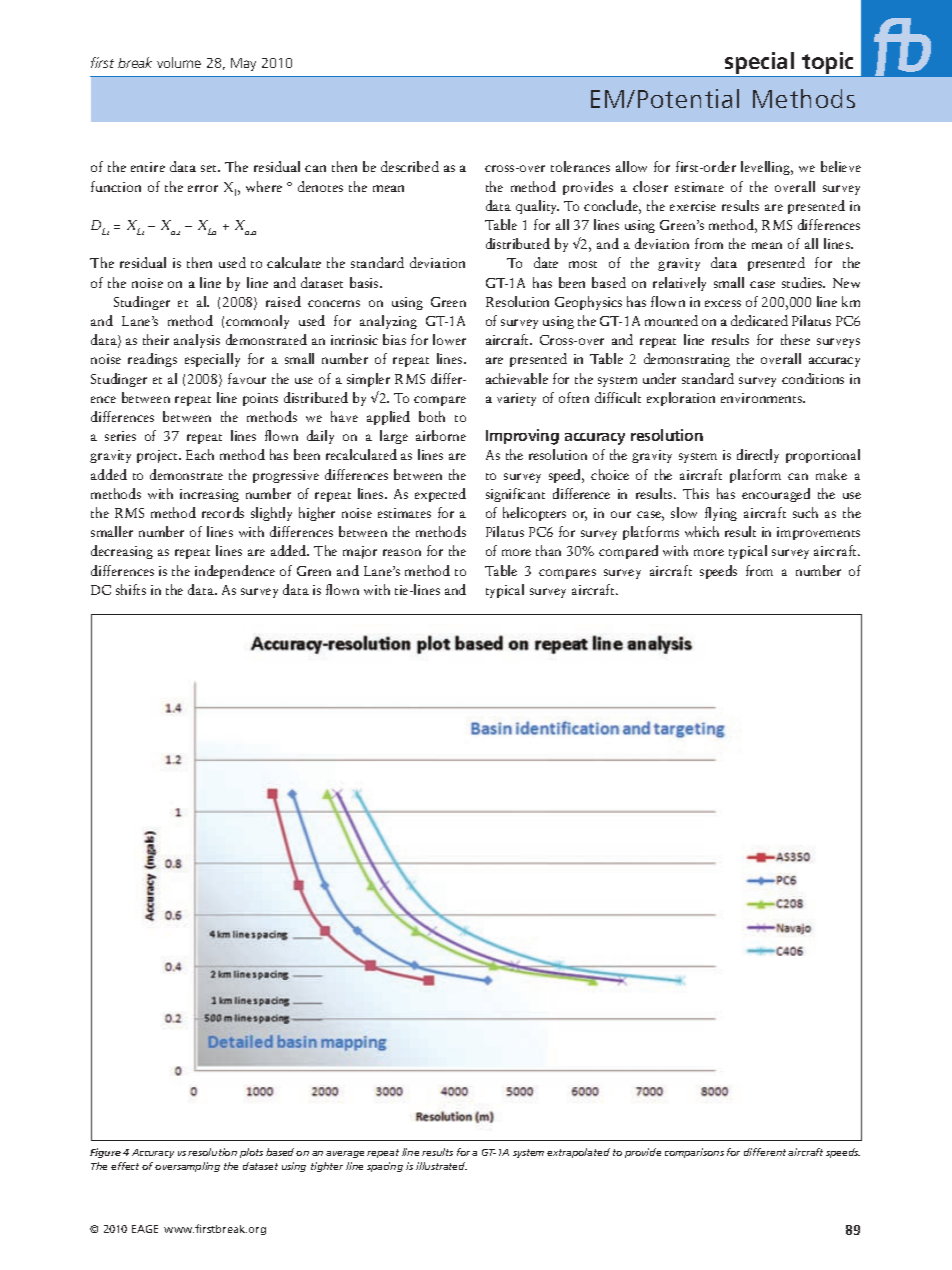 The width and height of the image is (952, 1270). I want to click on shifts, so click(131, 589).
